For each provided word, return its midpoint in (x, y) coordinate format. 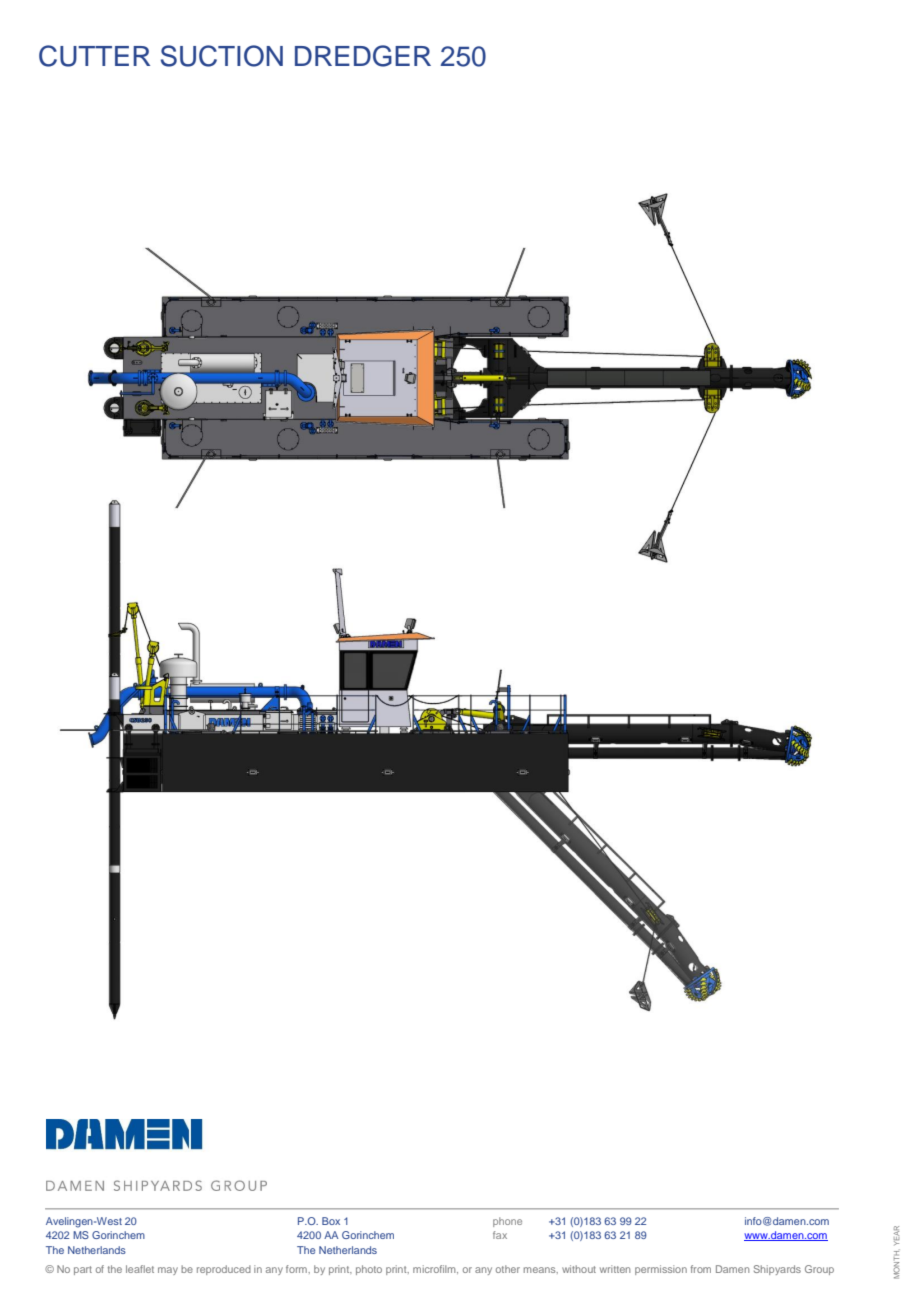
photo (369, 1270)
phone (507, 1222)
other (508, 1269)
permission (661, 1270)
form (297, 1269)
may (168, 1271)
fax (500, 1235)
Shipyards (777, 1270)
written (615, 1269)
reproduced (224, 1270)
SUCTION (222, 56)
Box (331, 1221)
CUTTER (94, 56)
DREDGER (363, 56)
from (701, 1269)
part (83, 1270)
